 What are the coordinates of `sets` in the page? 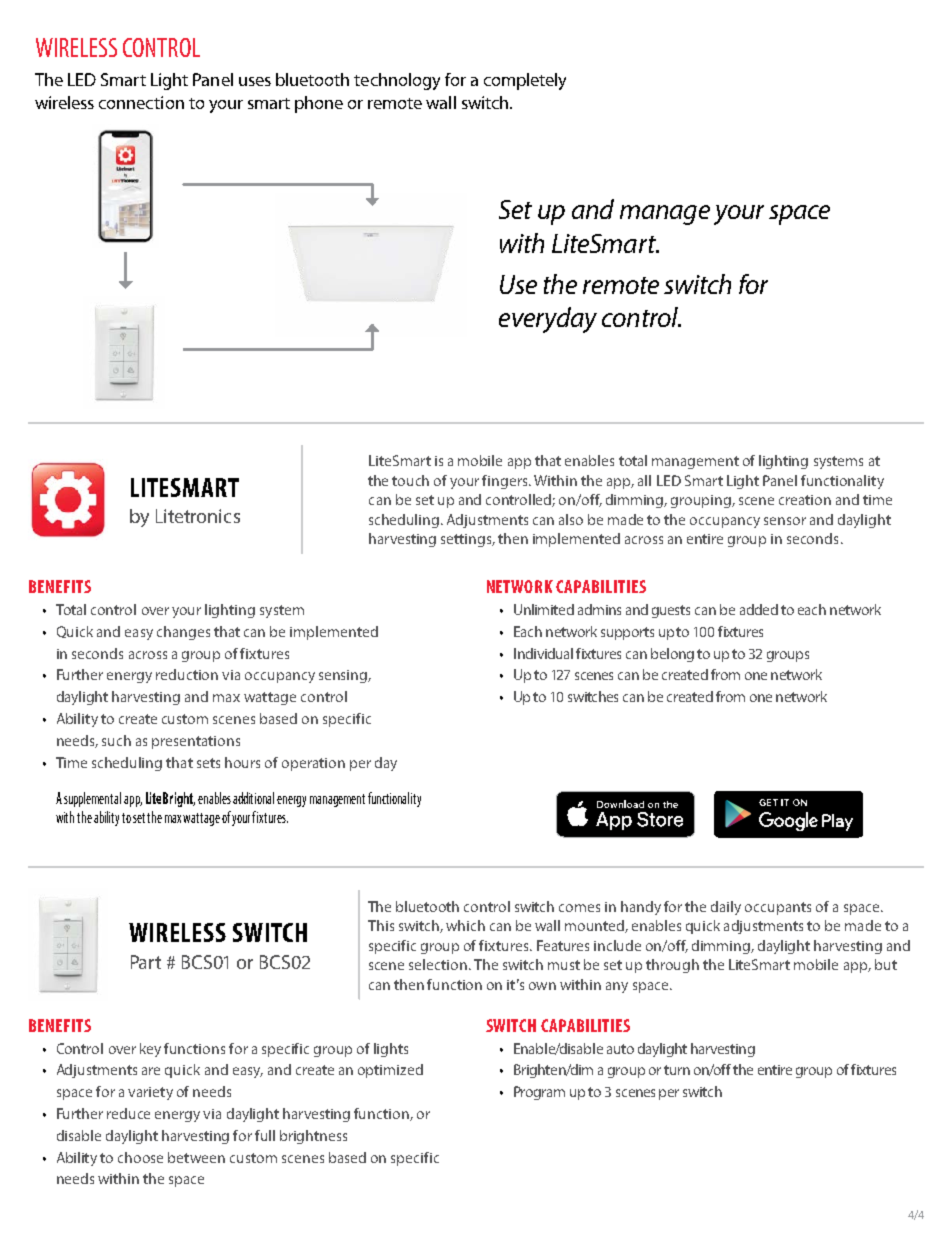 It's located at (208, 763).
